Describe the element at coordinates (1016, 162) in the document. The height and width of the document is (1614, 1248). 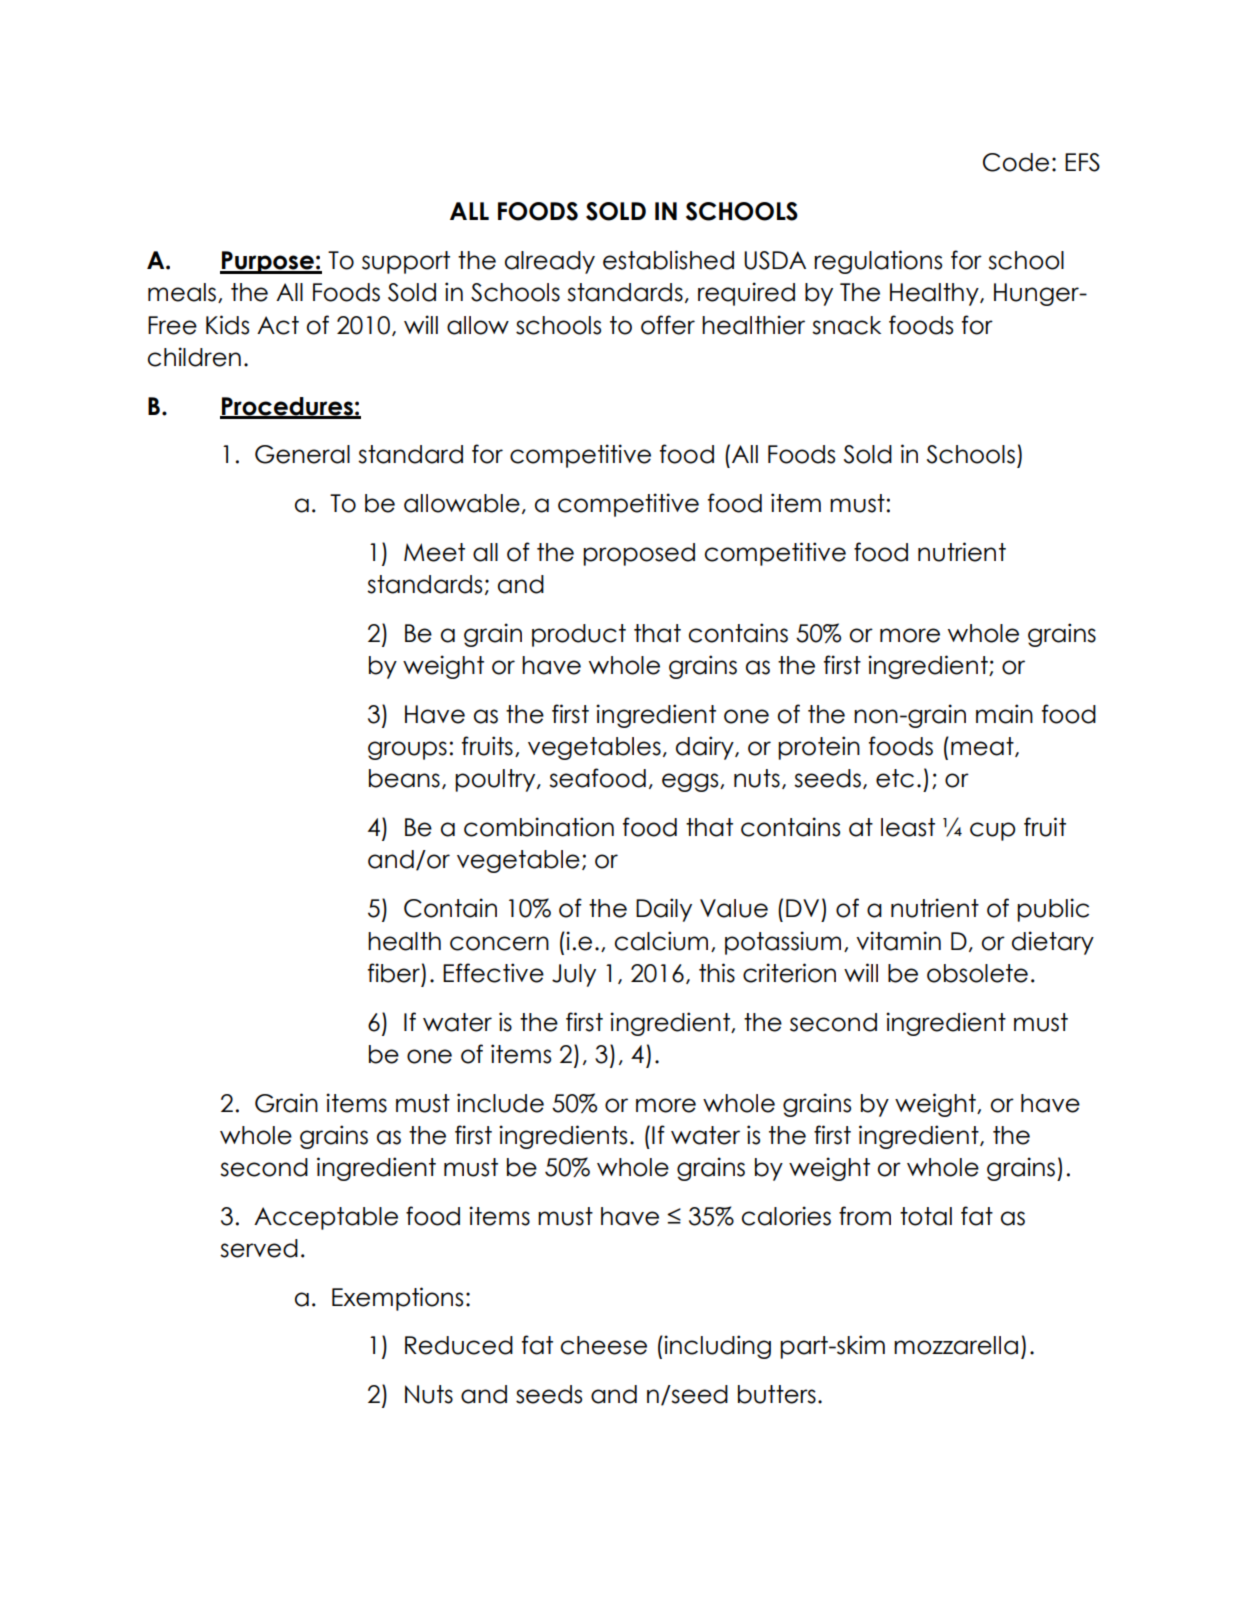
I see `Code` at that location.
